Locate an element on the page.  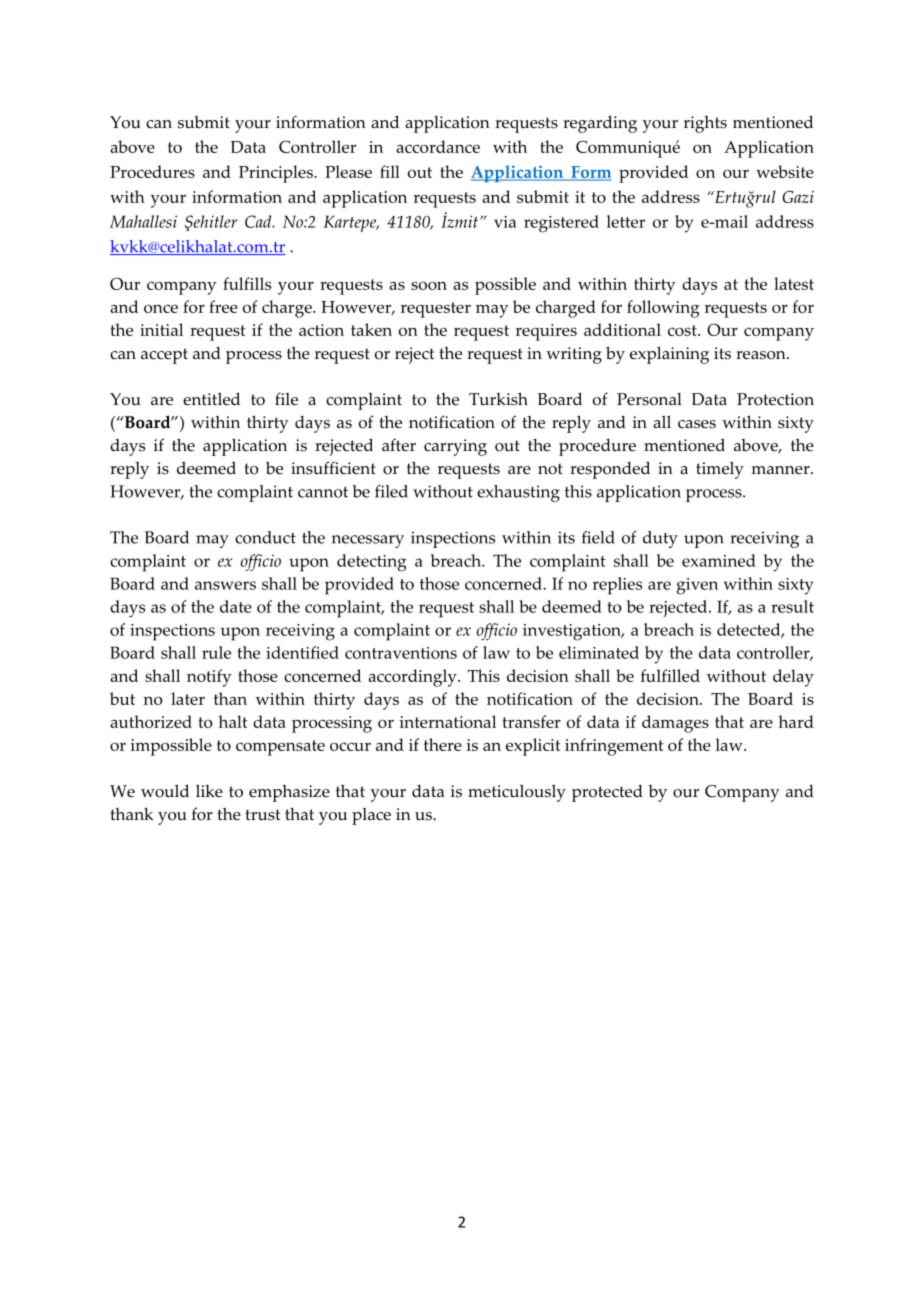
rule is located at coordinates (216, 652).
